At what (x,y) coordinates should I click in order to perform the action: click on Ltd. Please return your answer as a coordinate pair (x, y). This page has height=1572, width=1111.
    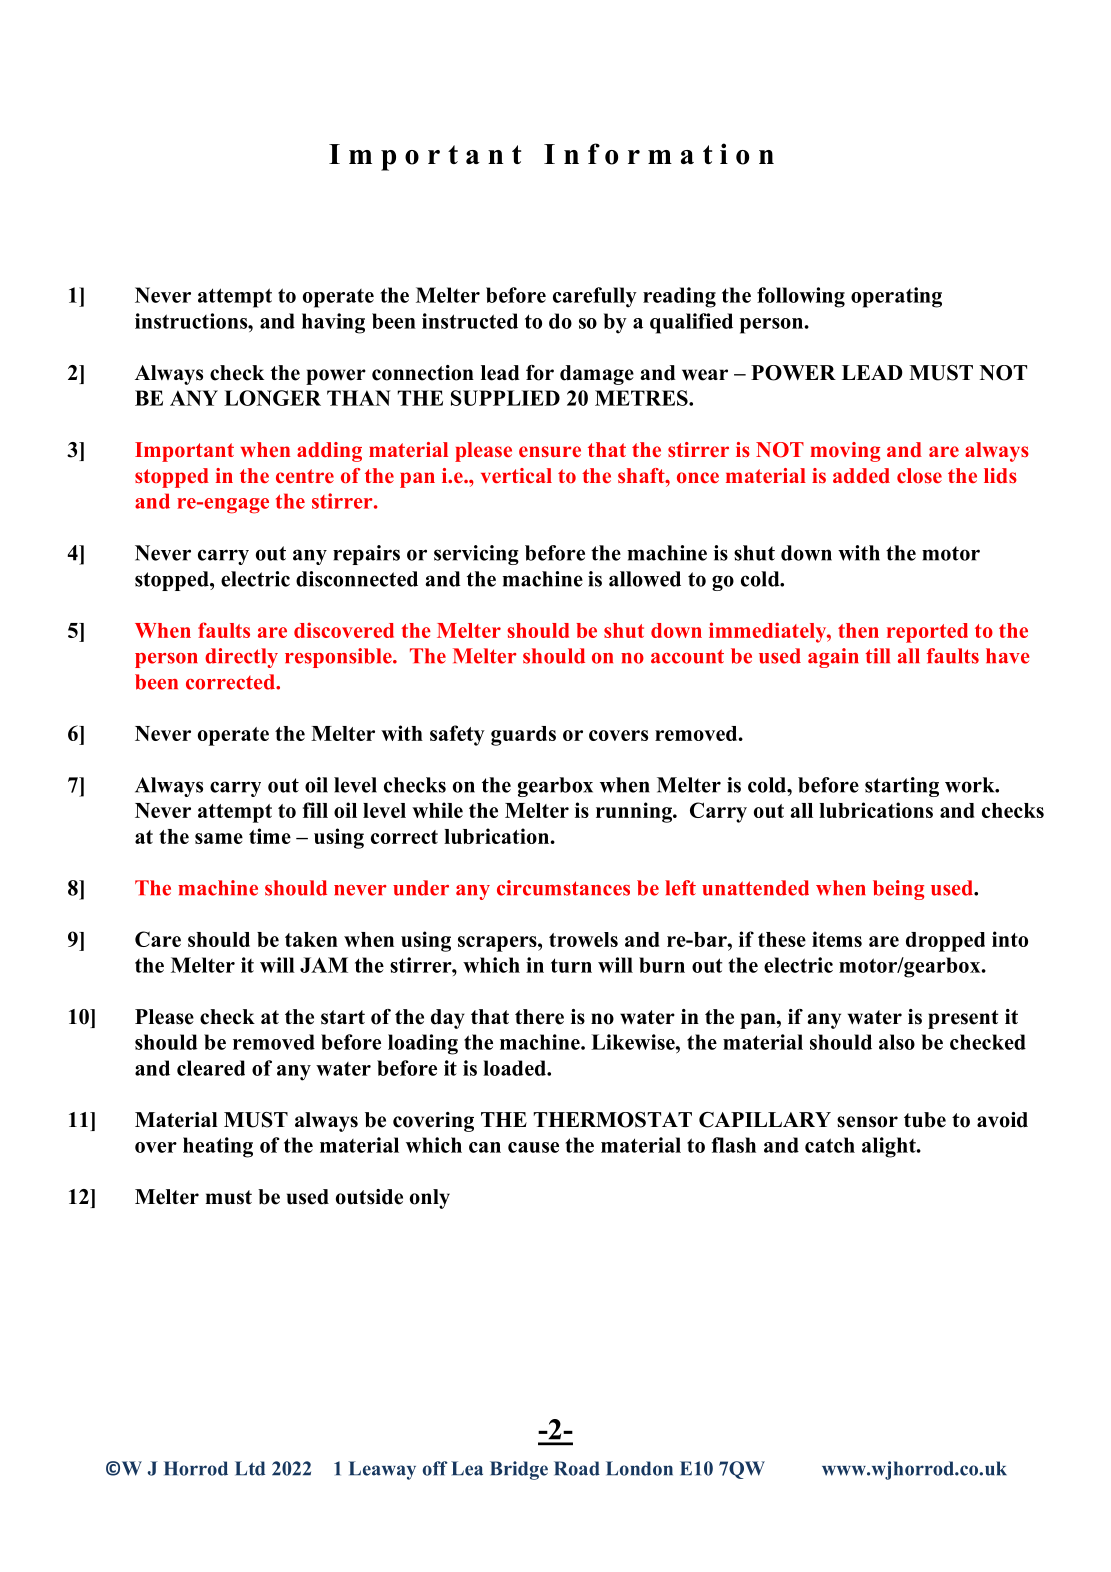
    Looking at the image, I should click on (250, 1468).
